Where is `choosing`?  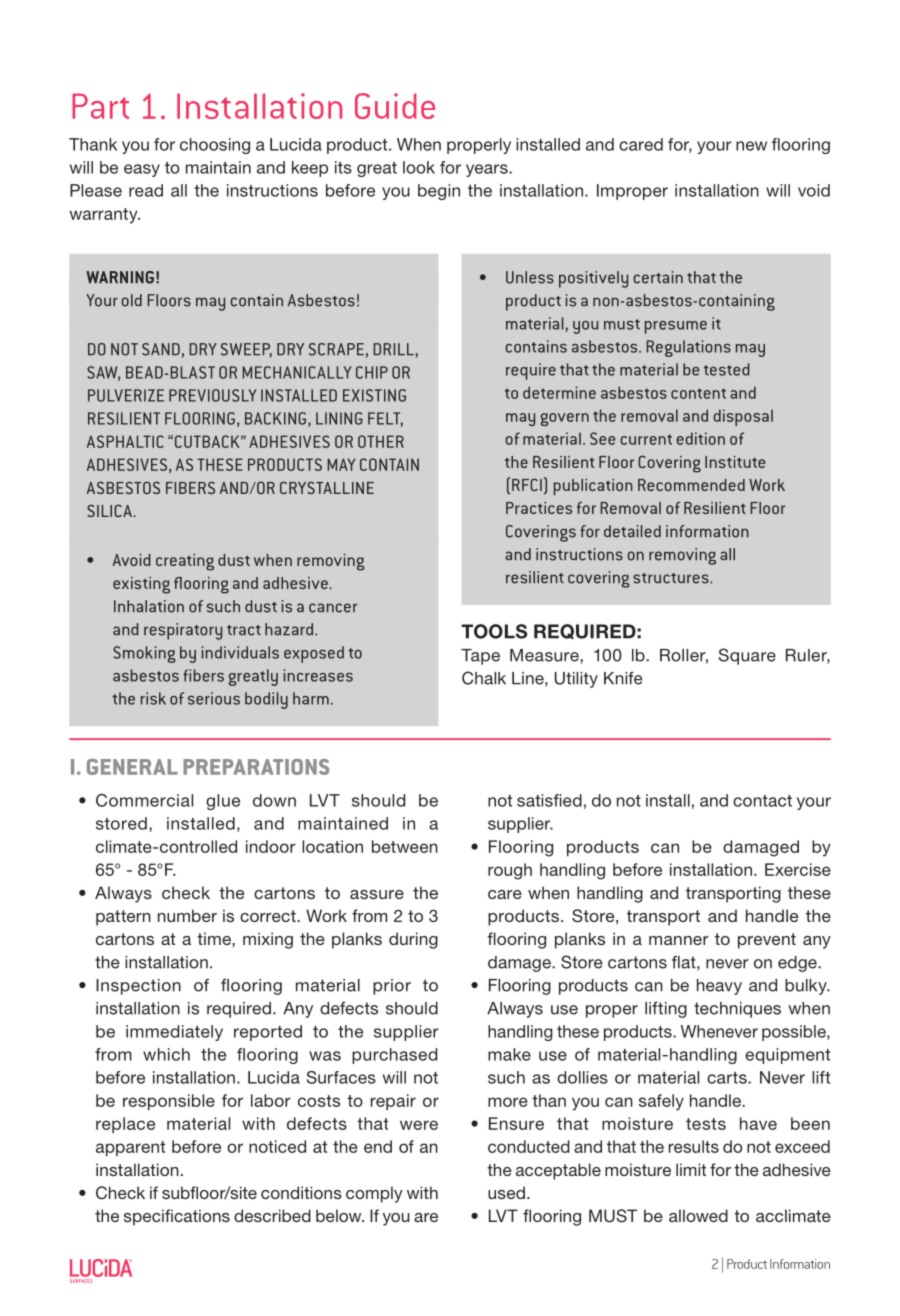
choosing is located at coordinates (215, 146).
